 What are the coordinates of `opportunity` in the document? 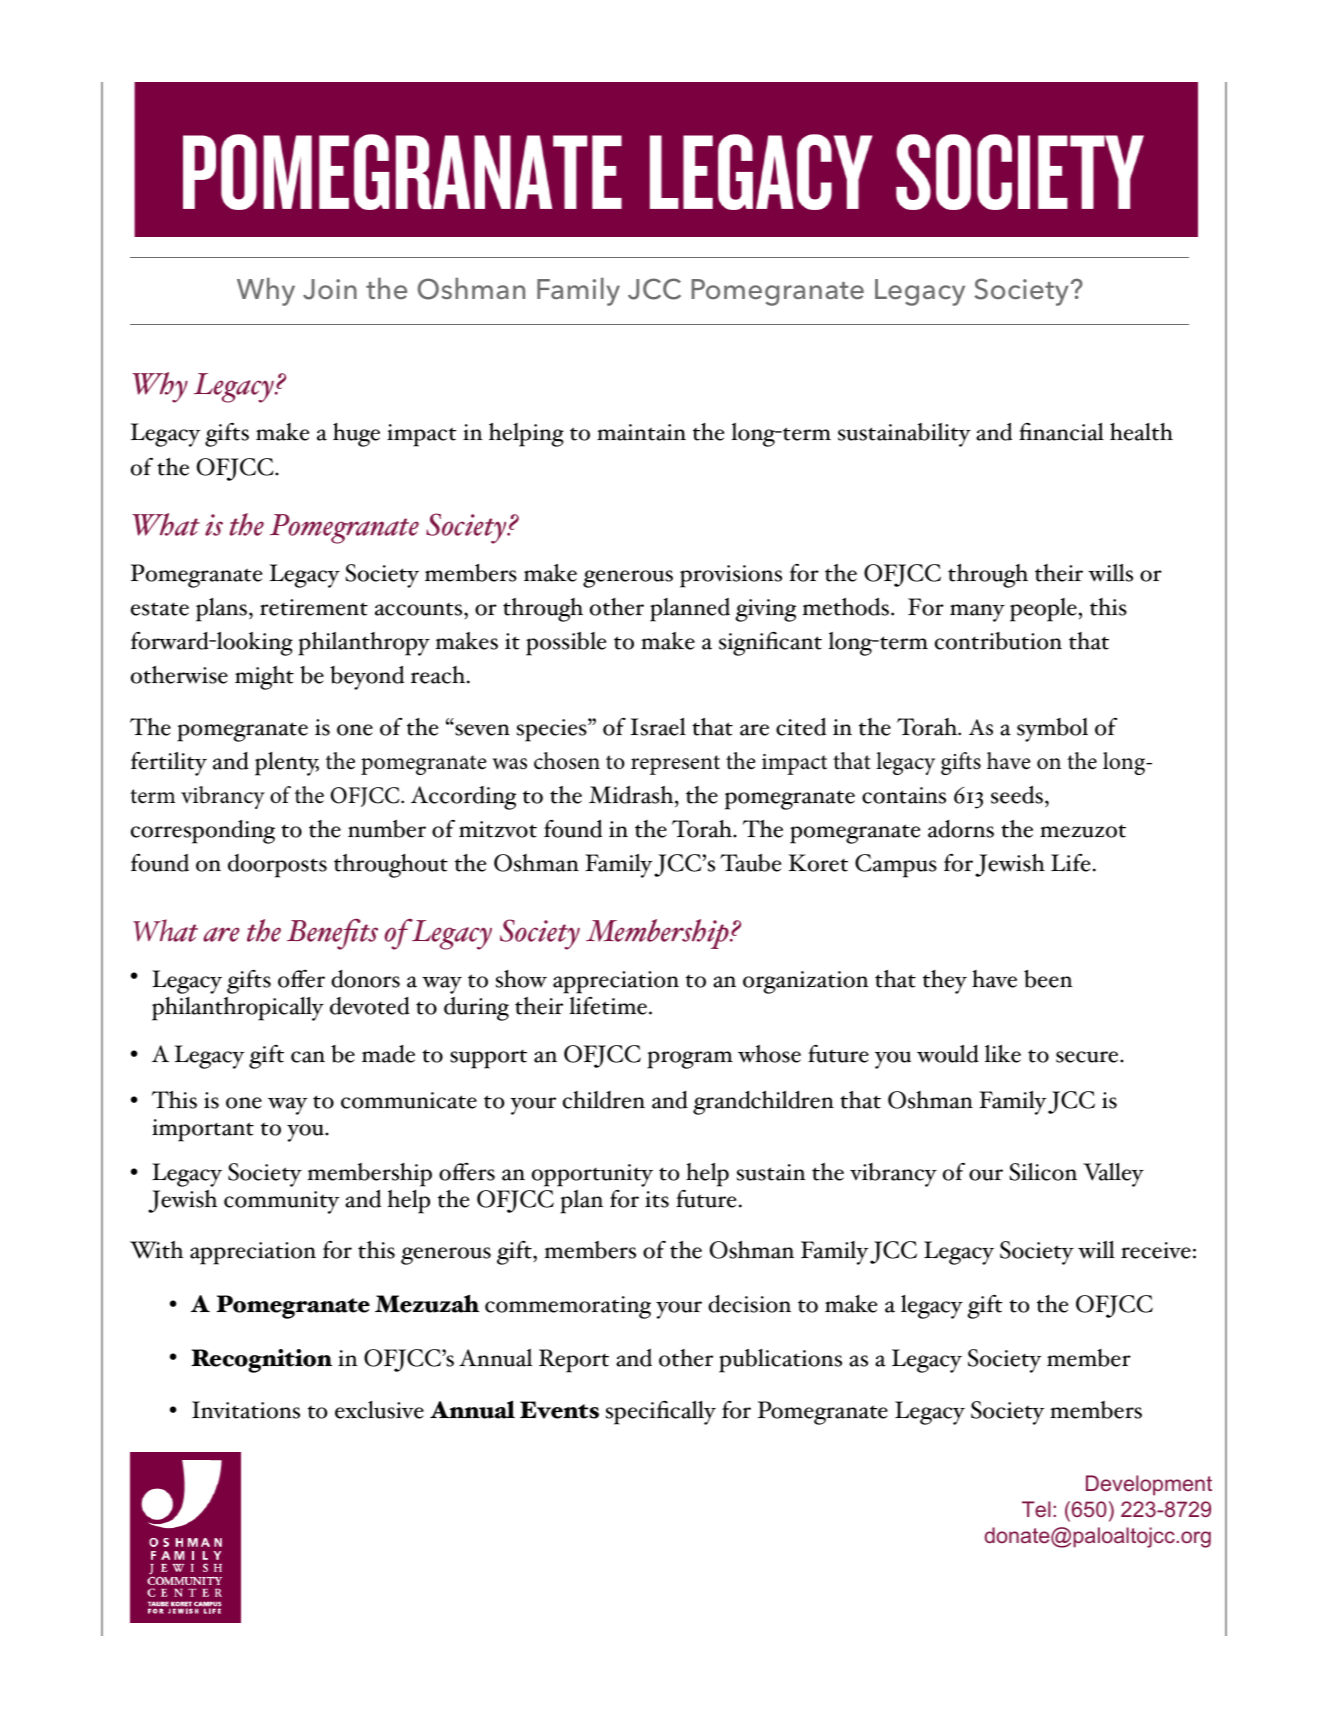 It's located at (592, 1175).
